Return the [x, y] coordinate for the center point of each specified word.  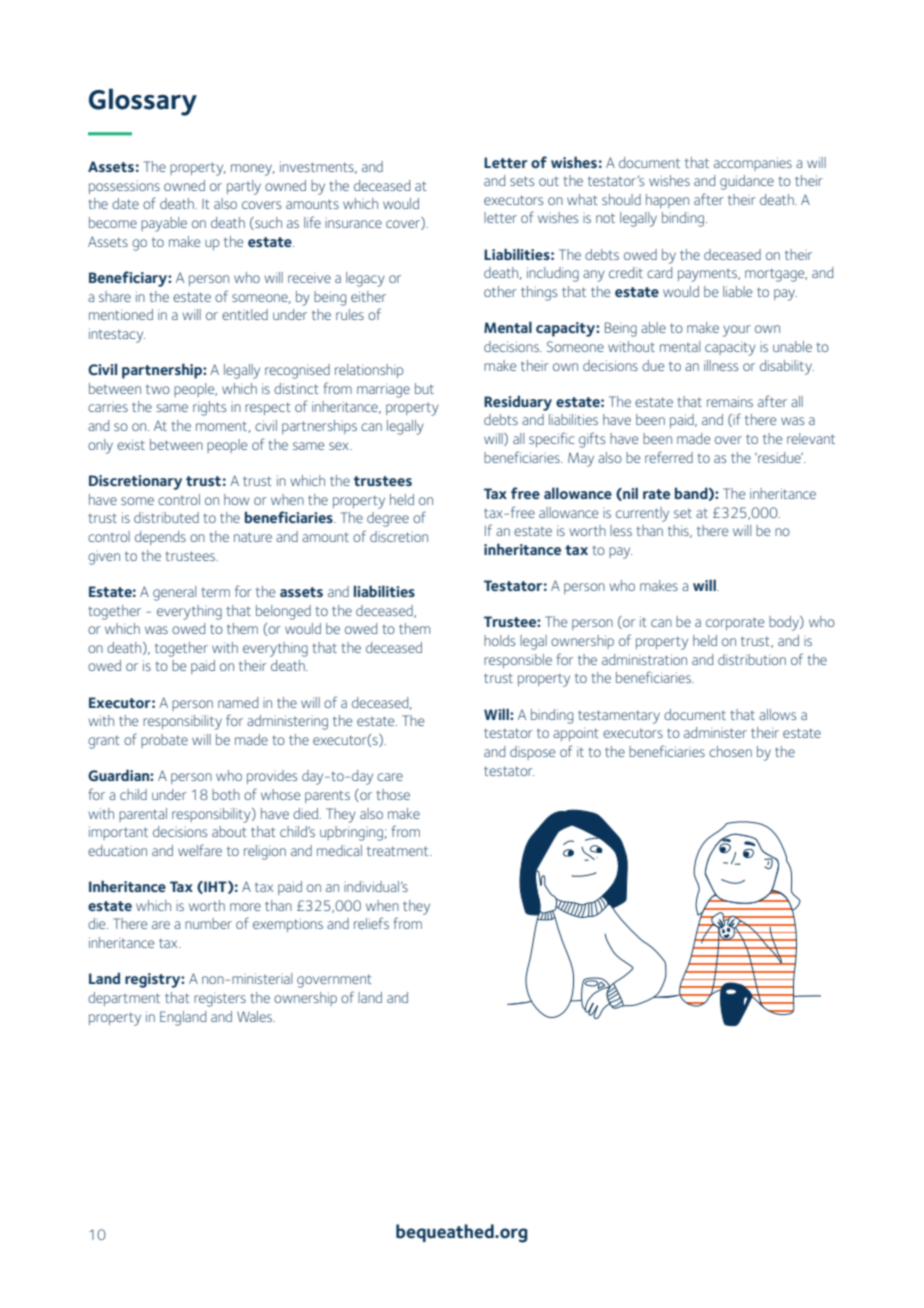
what [582, 199]
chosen [730, 751]
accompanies [753, 164]
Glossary [143, 102]
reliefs [371, 923]
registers [220, 999]
